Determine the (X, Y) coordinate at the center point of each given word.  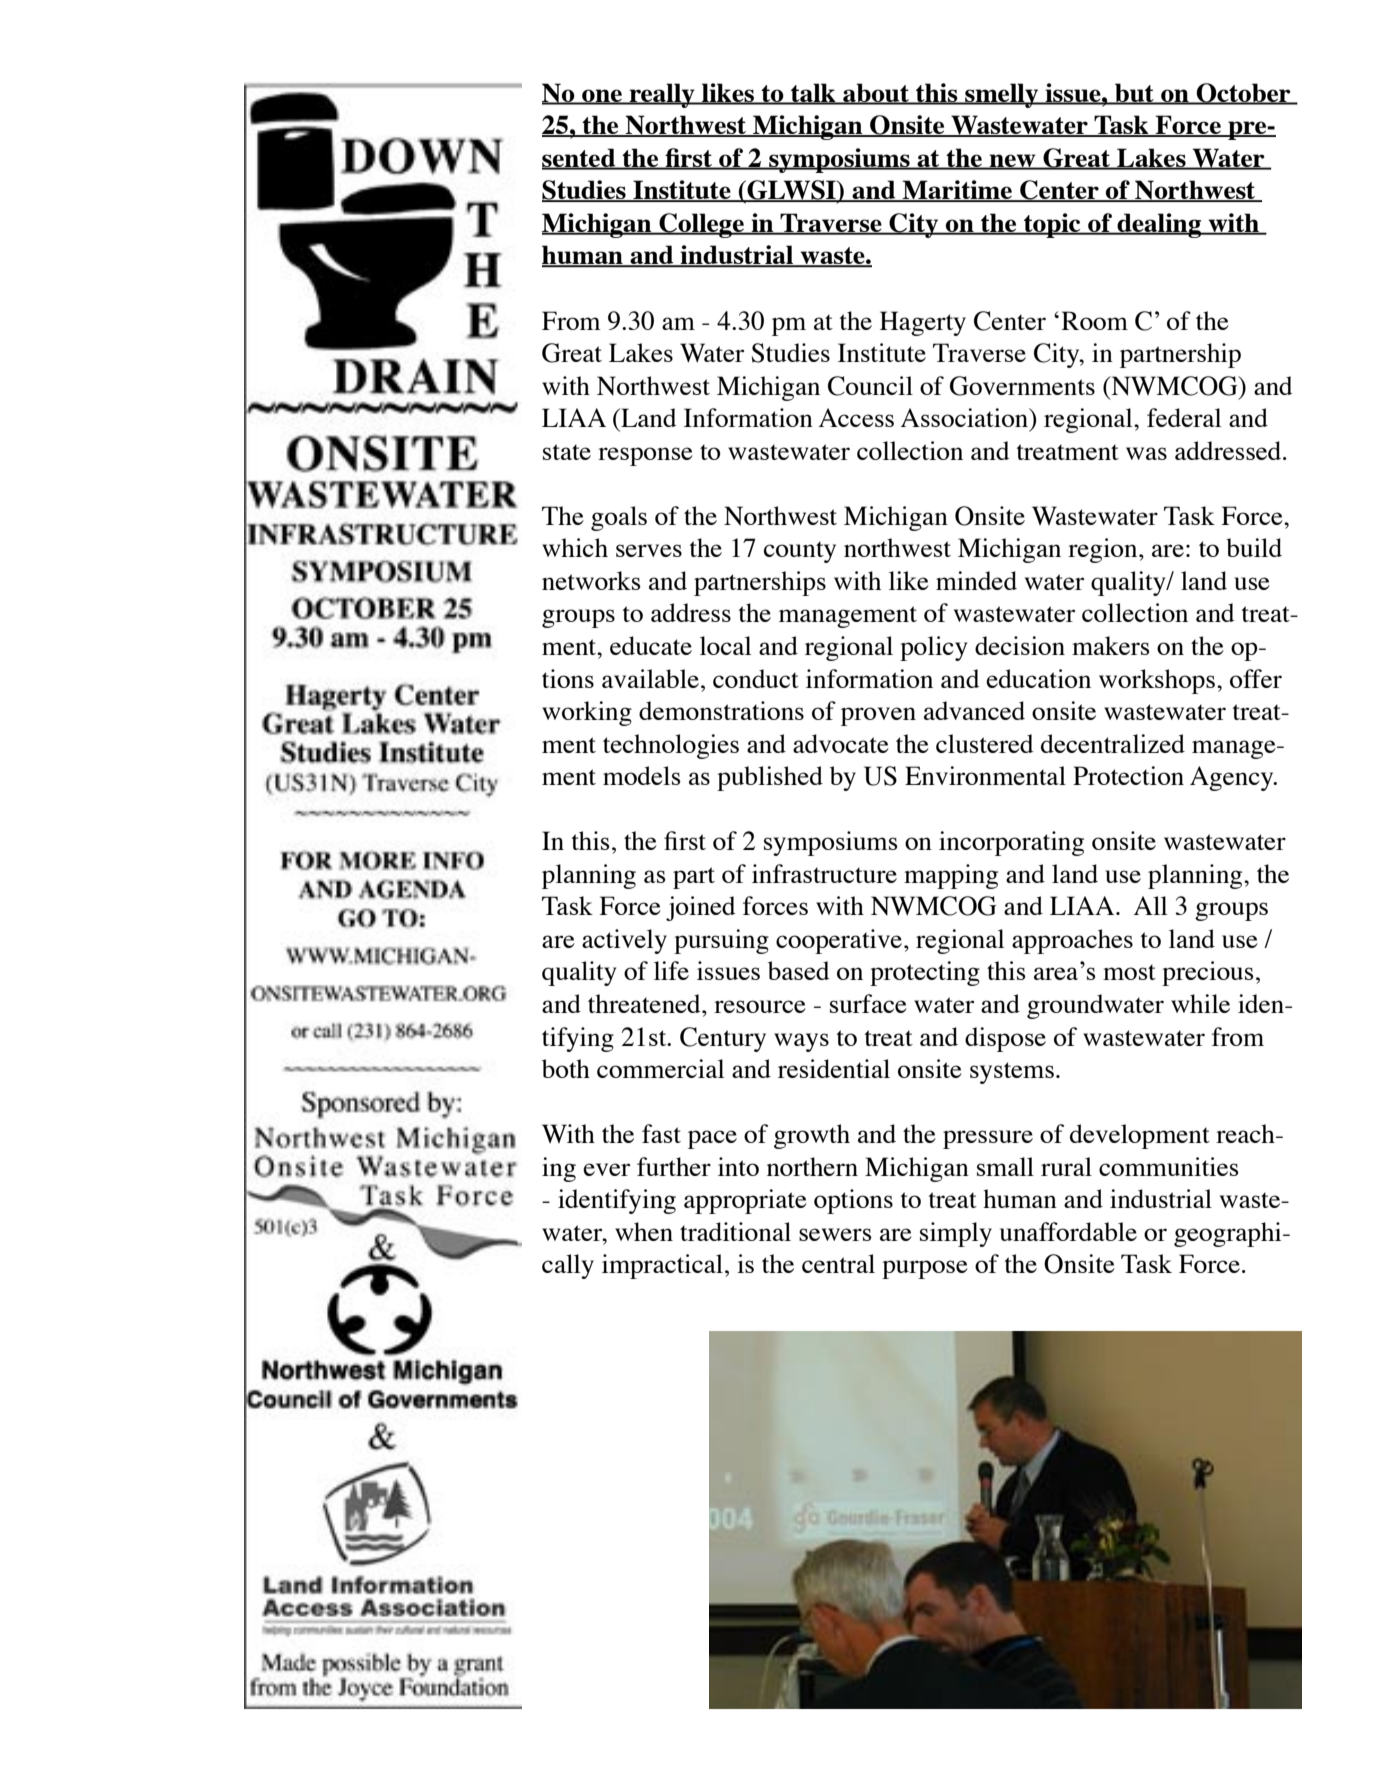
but (1134, 94)
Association (966, 419)
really (662, 95)
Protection (1128, 775)
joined (700, 908)
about (876, 94)
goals (619, 518)
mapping (951, 876)
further (674, 1166)
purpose (925, 1269)
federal (1184, 417)
